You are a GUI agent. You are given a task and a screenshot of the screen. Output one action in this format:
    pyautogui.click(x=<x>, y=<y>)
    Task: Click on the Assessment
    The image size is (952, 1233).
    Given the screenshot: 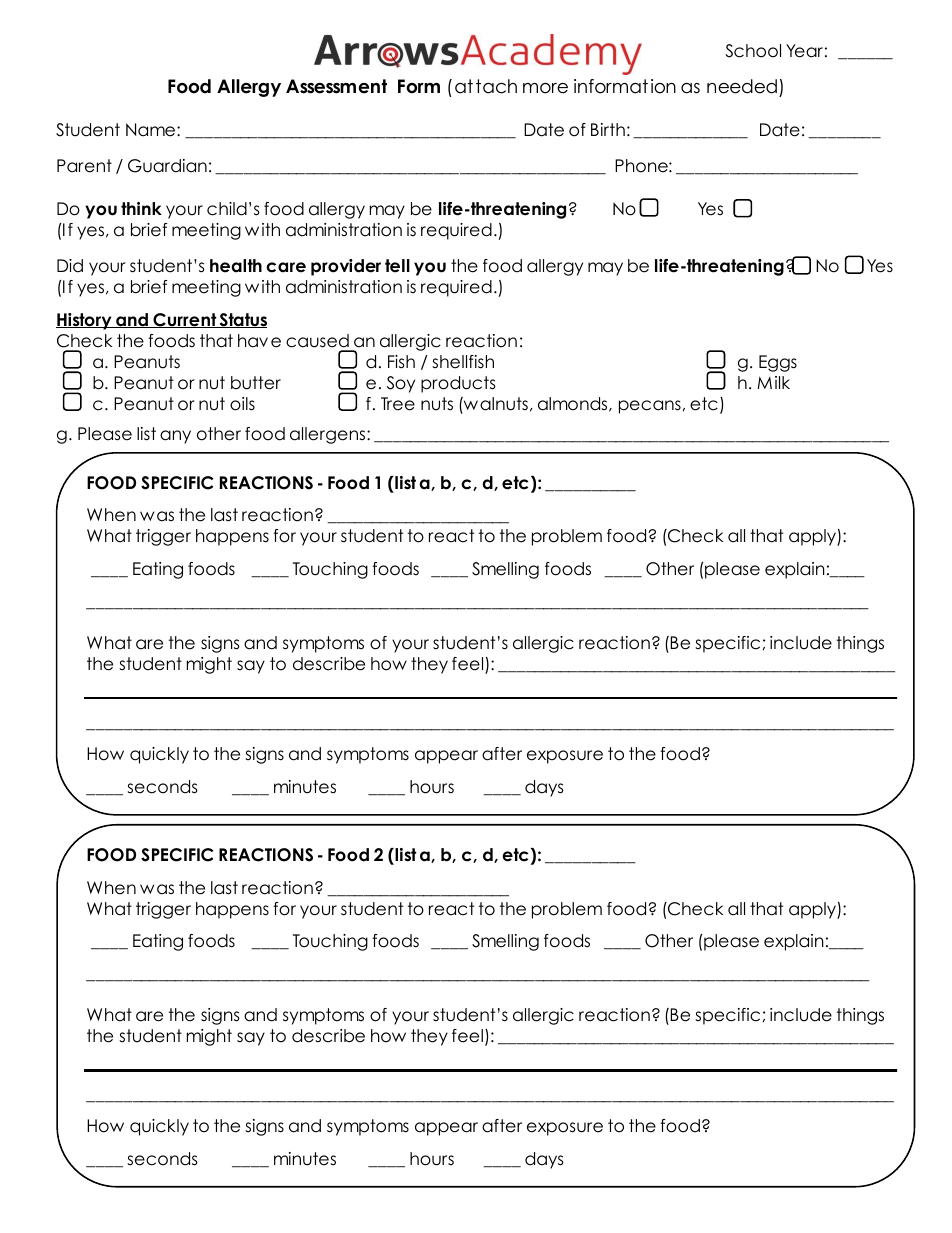 What is the action you would take?
    pyautogui.click(x=336, y=86)
